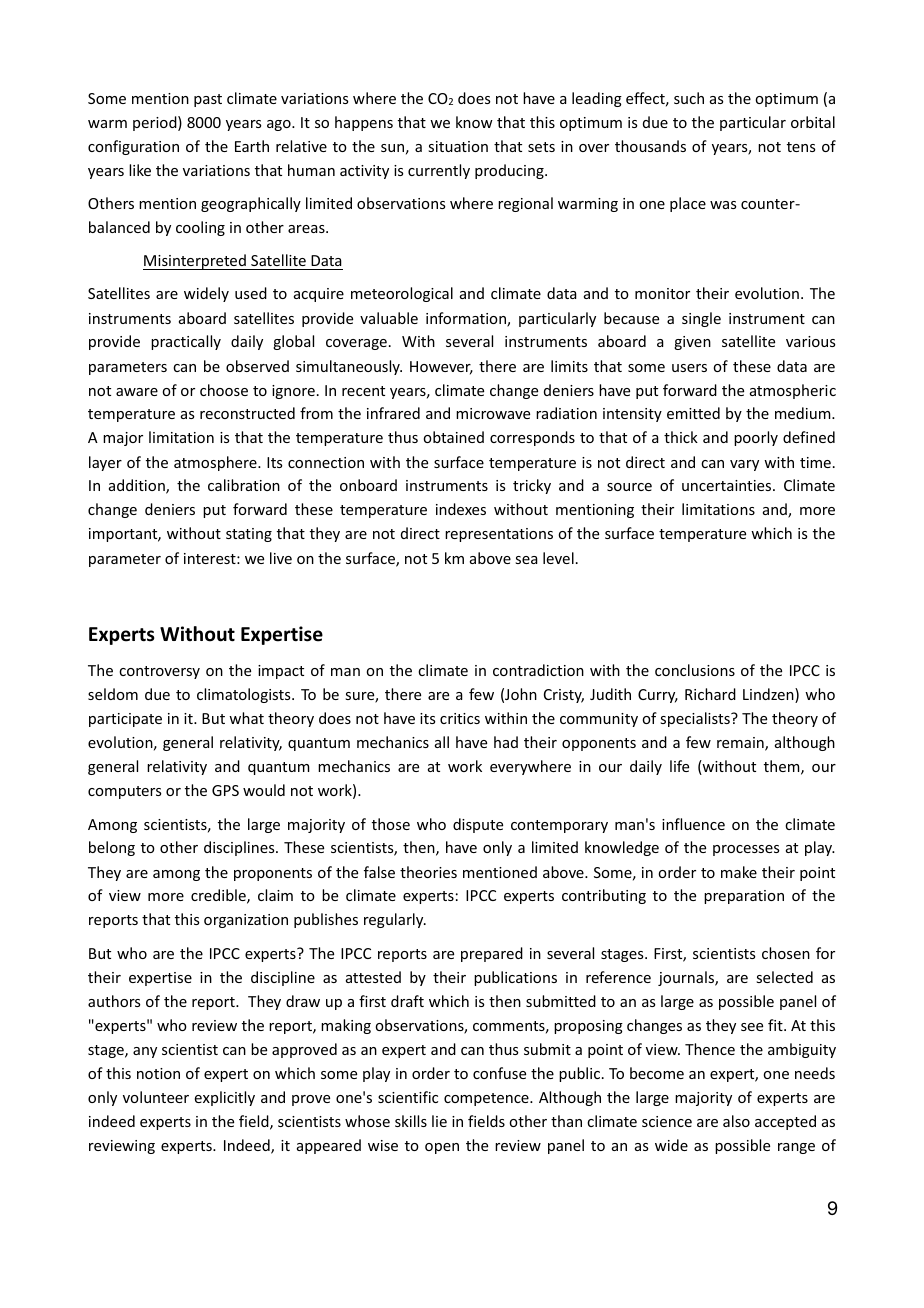  Describe the element at coordinates (453, 437) in the screenshot. I see `obtained` at that location.
